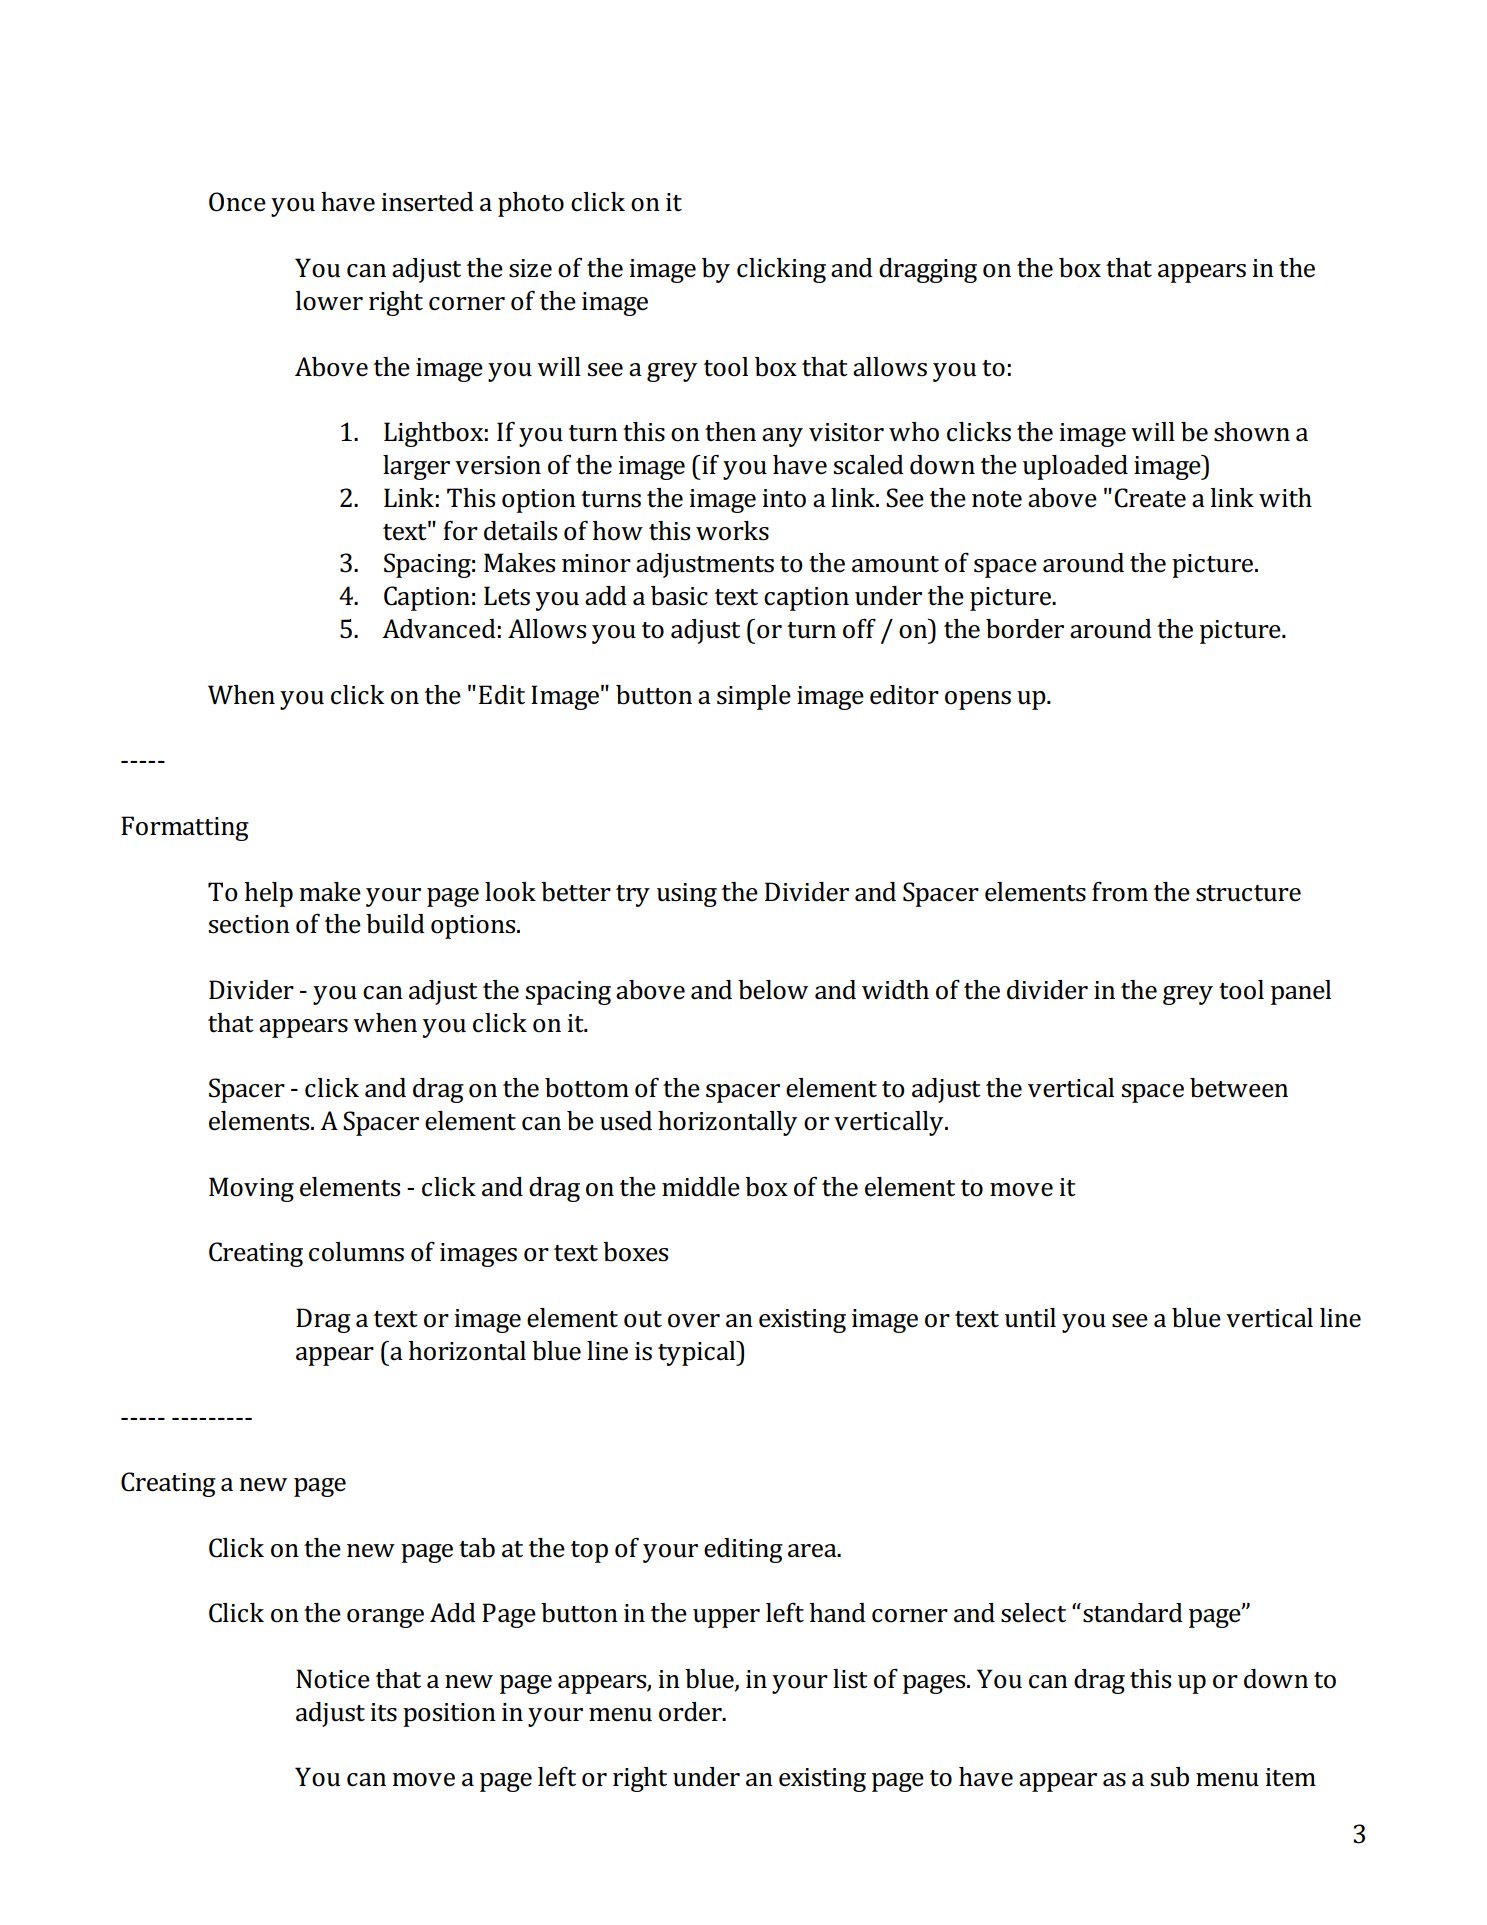  What do you see at coordinates (1301, 992) in the screenshot?
I see `panel` at bounding box center [1301, 992].
